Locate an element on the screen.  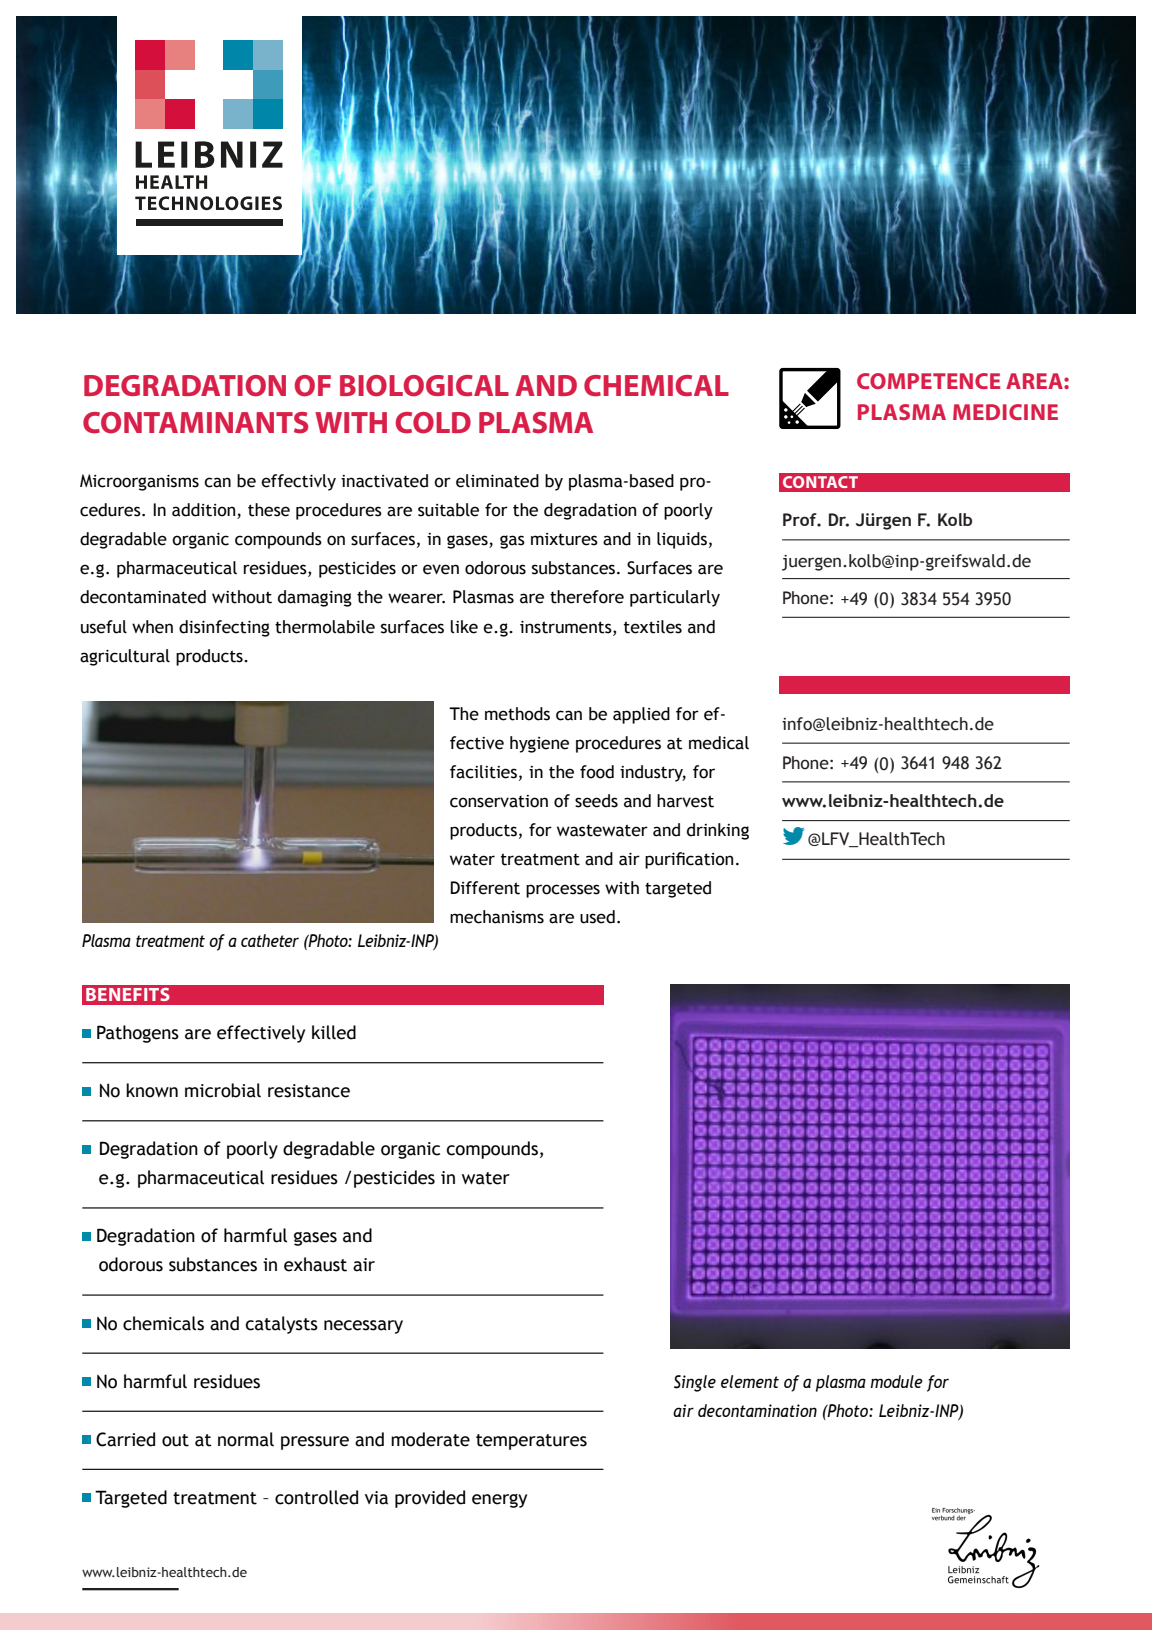
medical is located at coordinates (719, 743).
